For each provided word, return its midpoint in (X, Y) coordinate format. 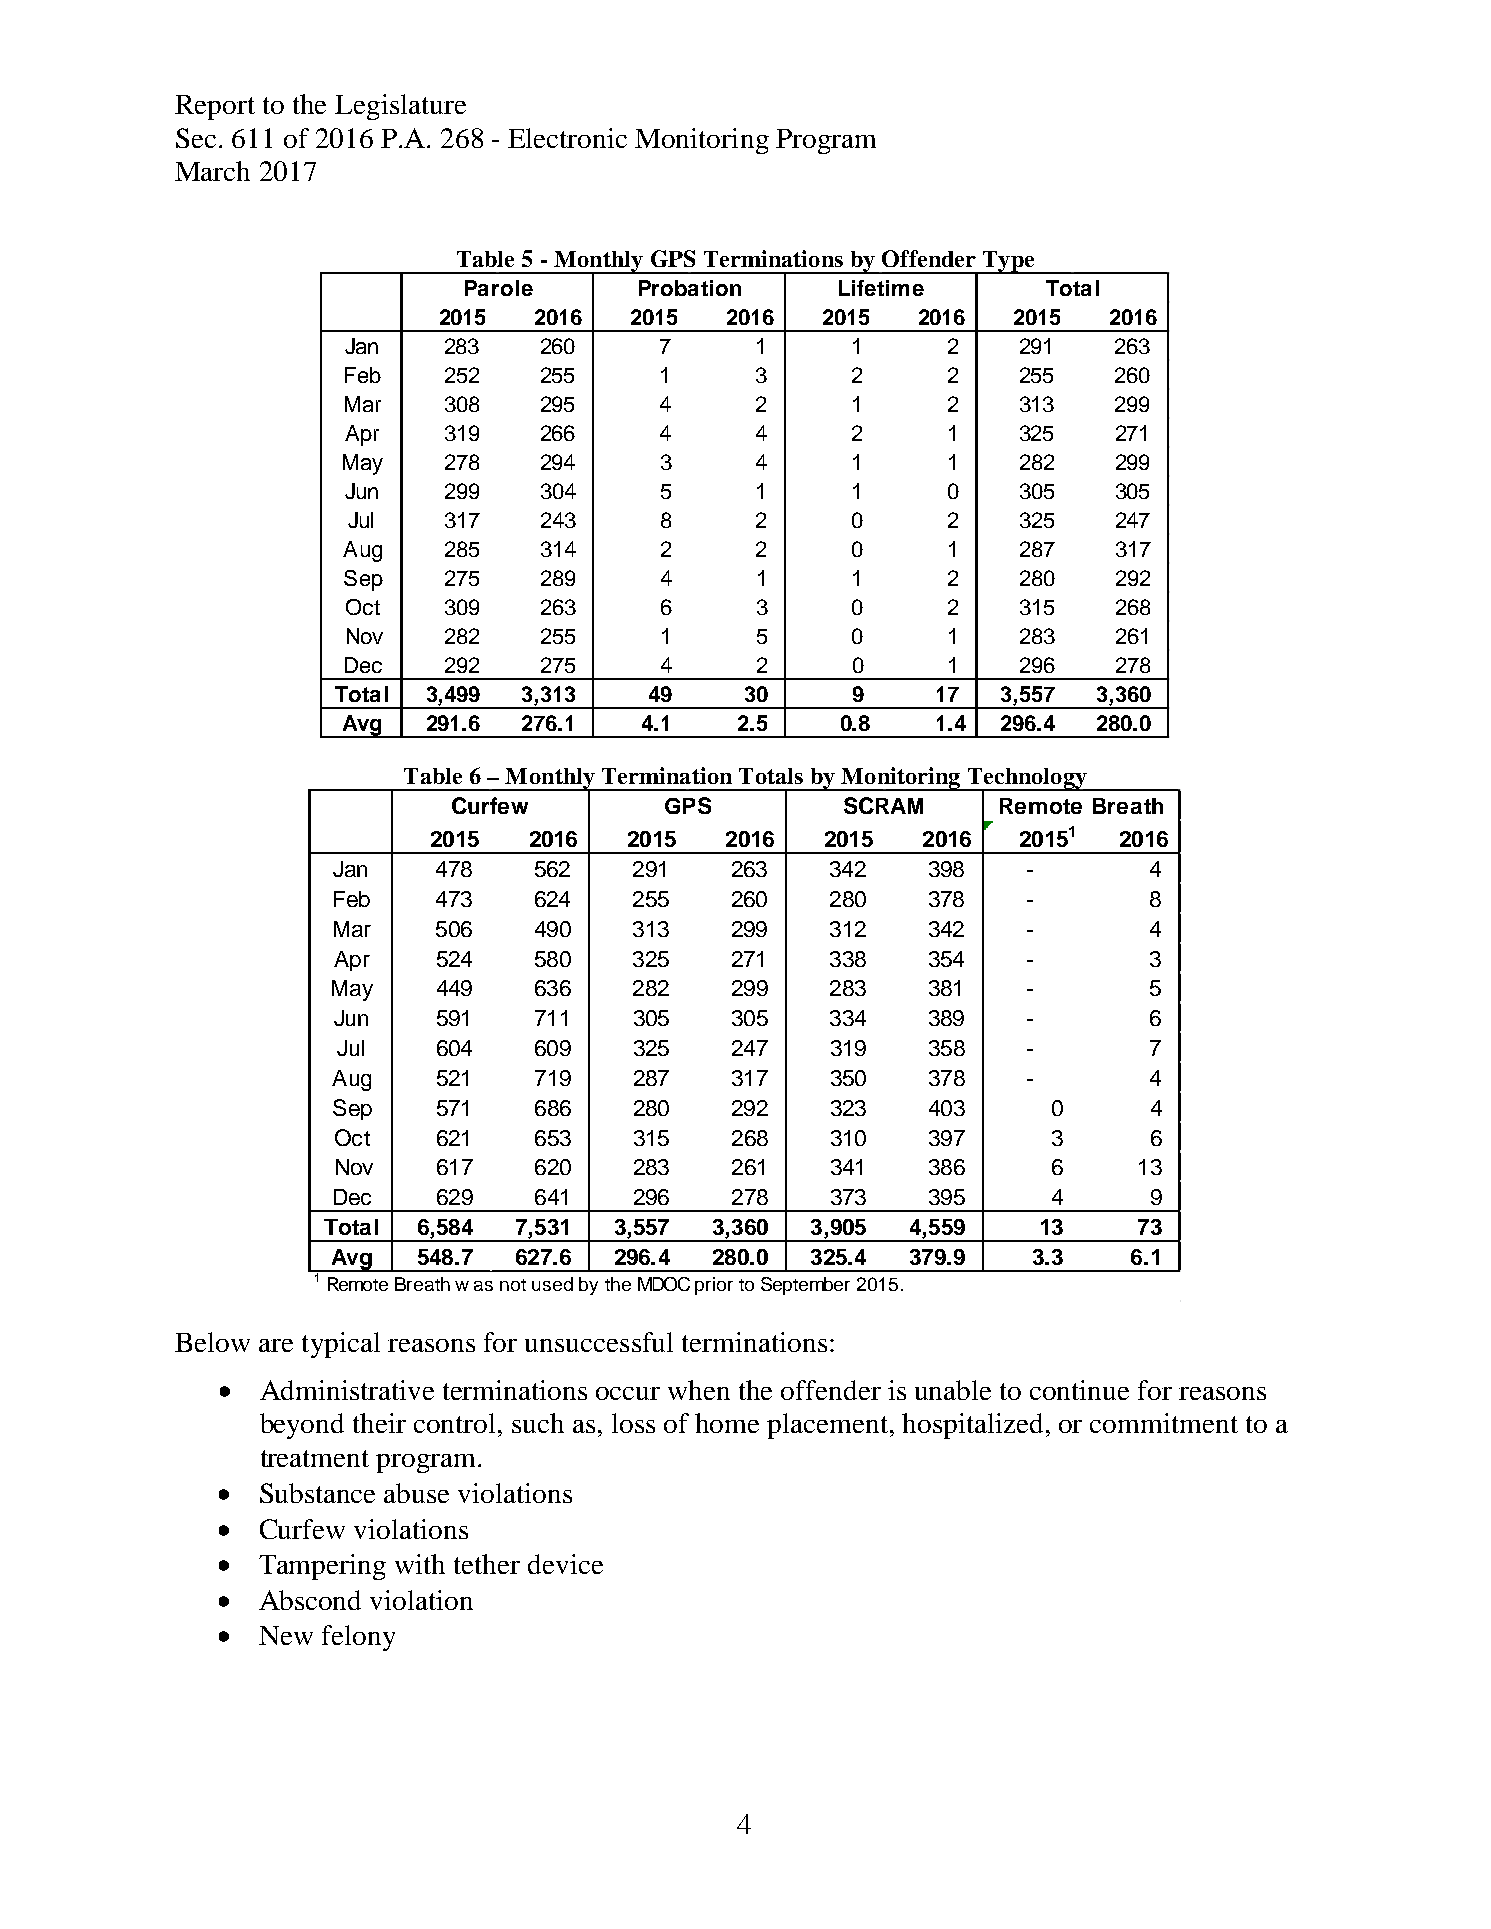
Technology (1027, 779)
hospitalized (972, 1426)
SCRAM (883, 805)
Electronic (567, 138)
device (565, 1564)
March (212, 171)
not (513, 1285)
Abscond (310, 1600)
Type (1009, 262)
